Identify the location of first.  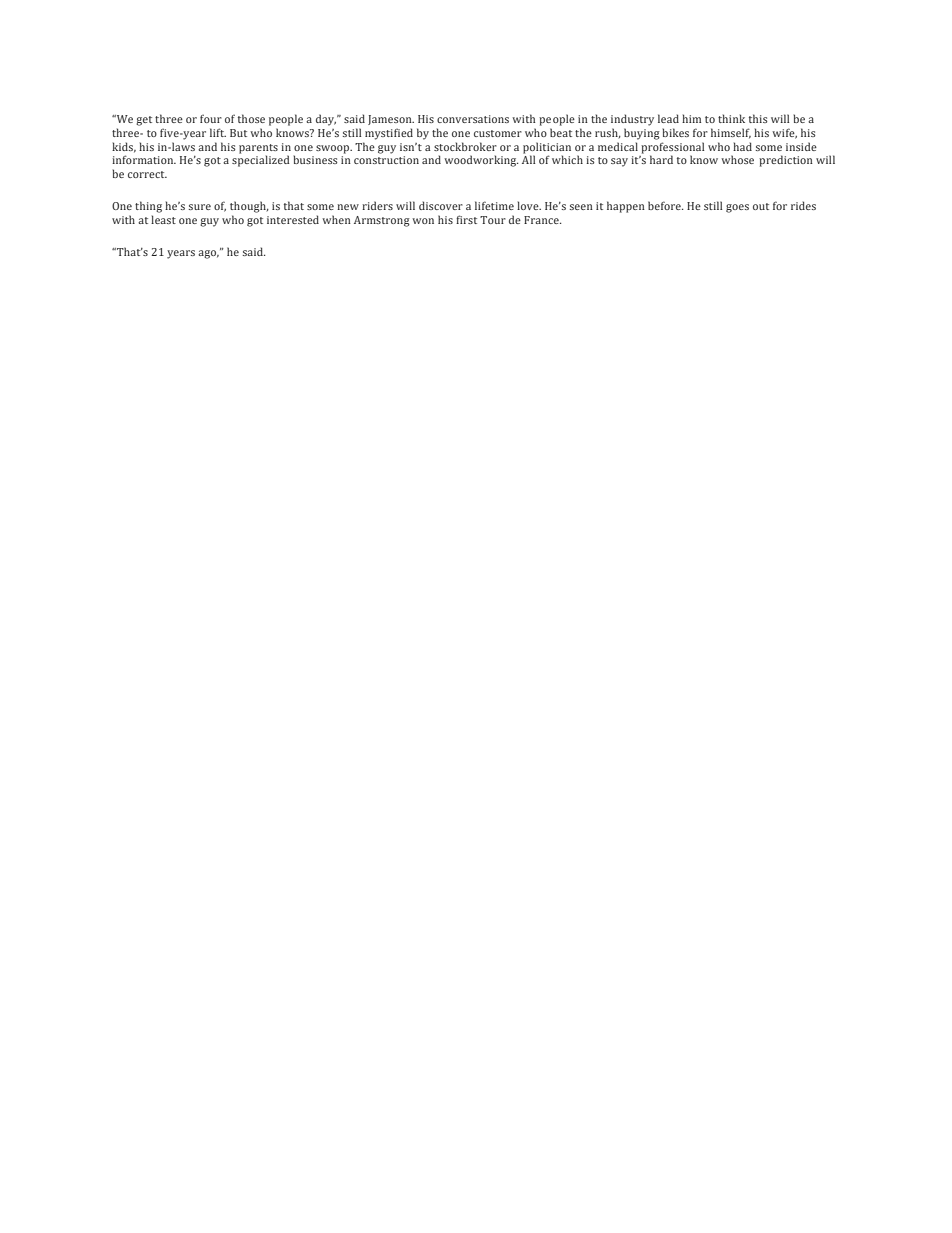
(466, 219).
